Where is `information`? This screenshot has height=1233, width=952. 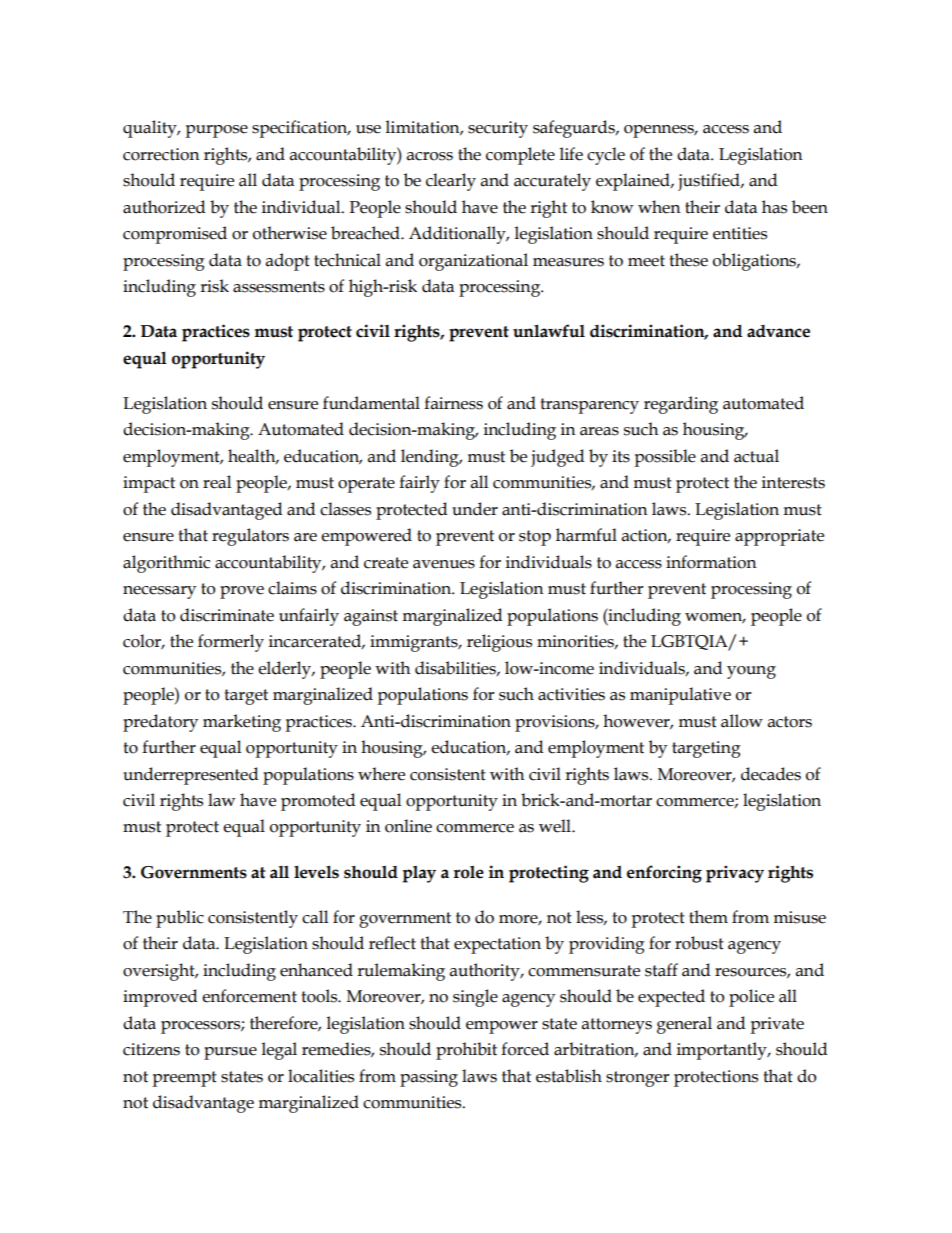
information is located at coordinates (711, 562).
